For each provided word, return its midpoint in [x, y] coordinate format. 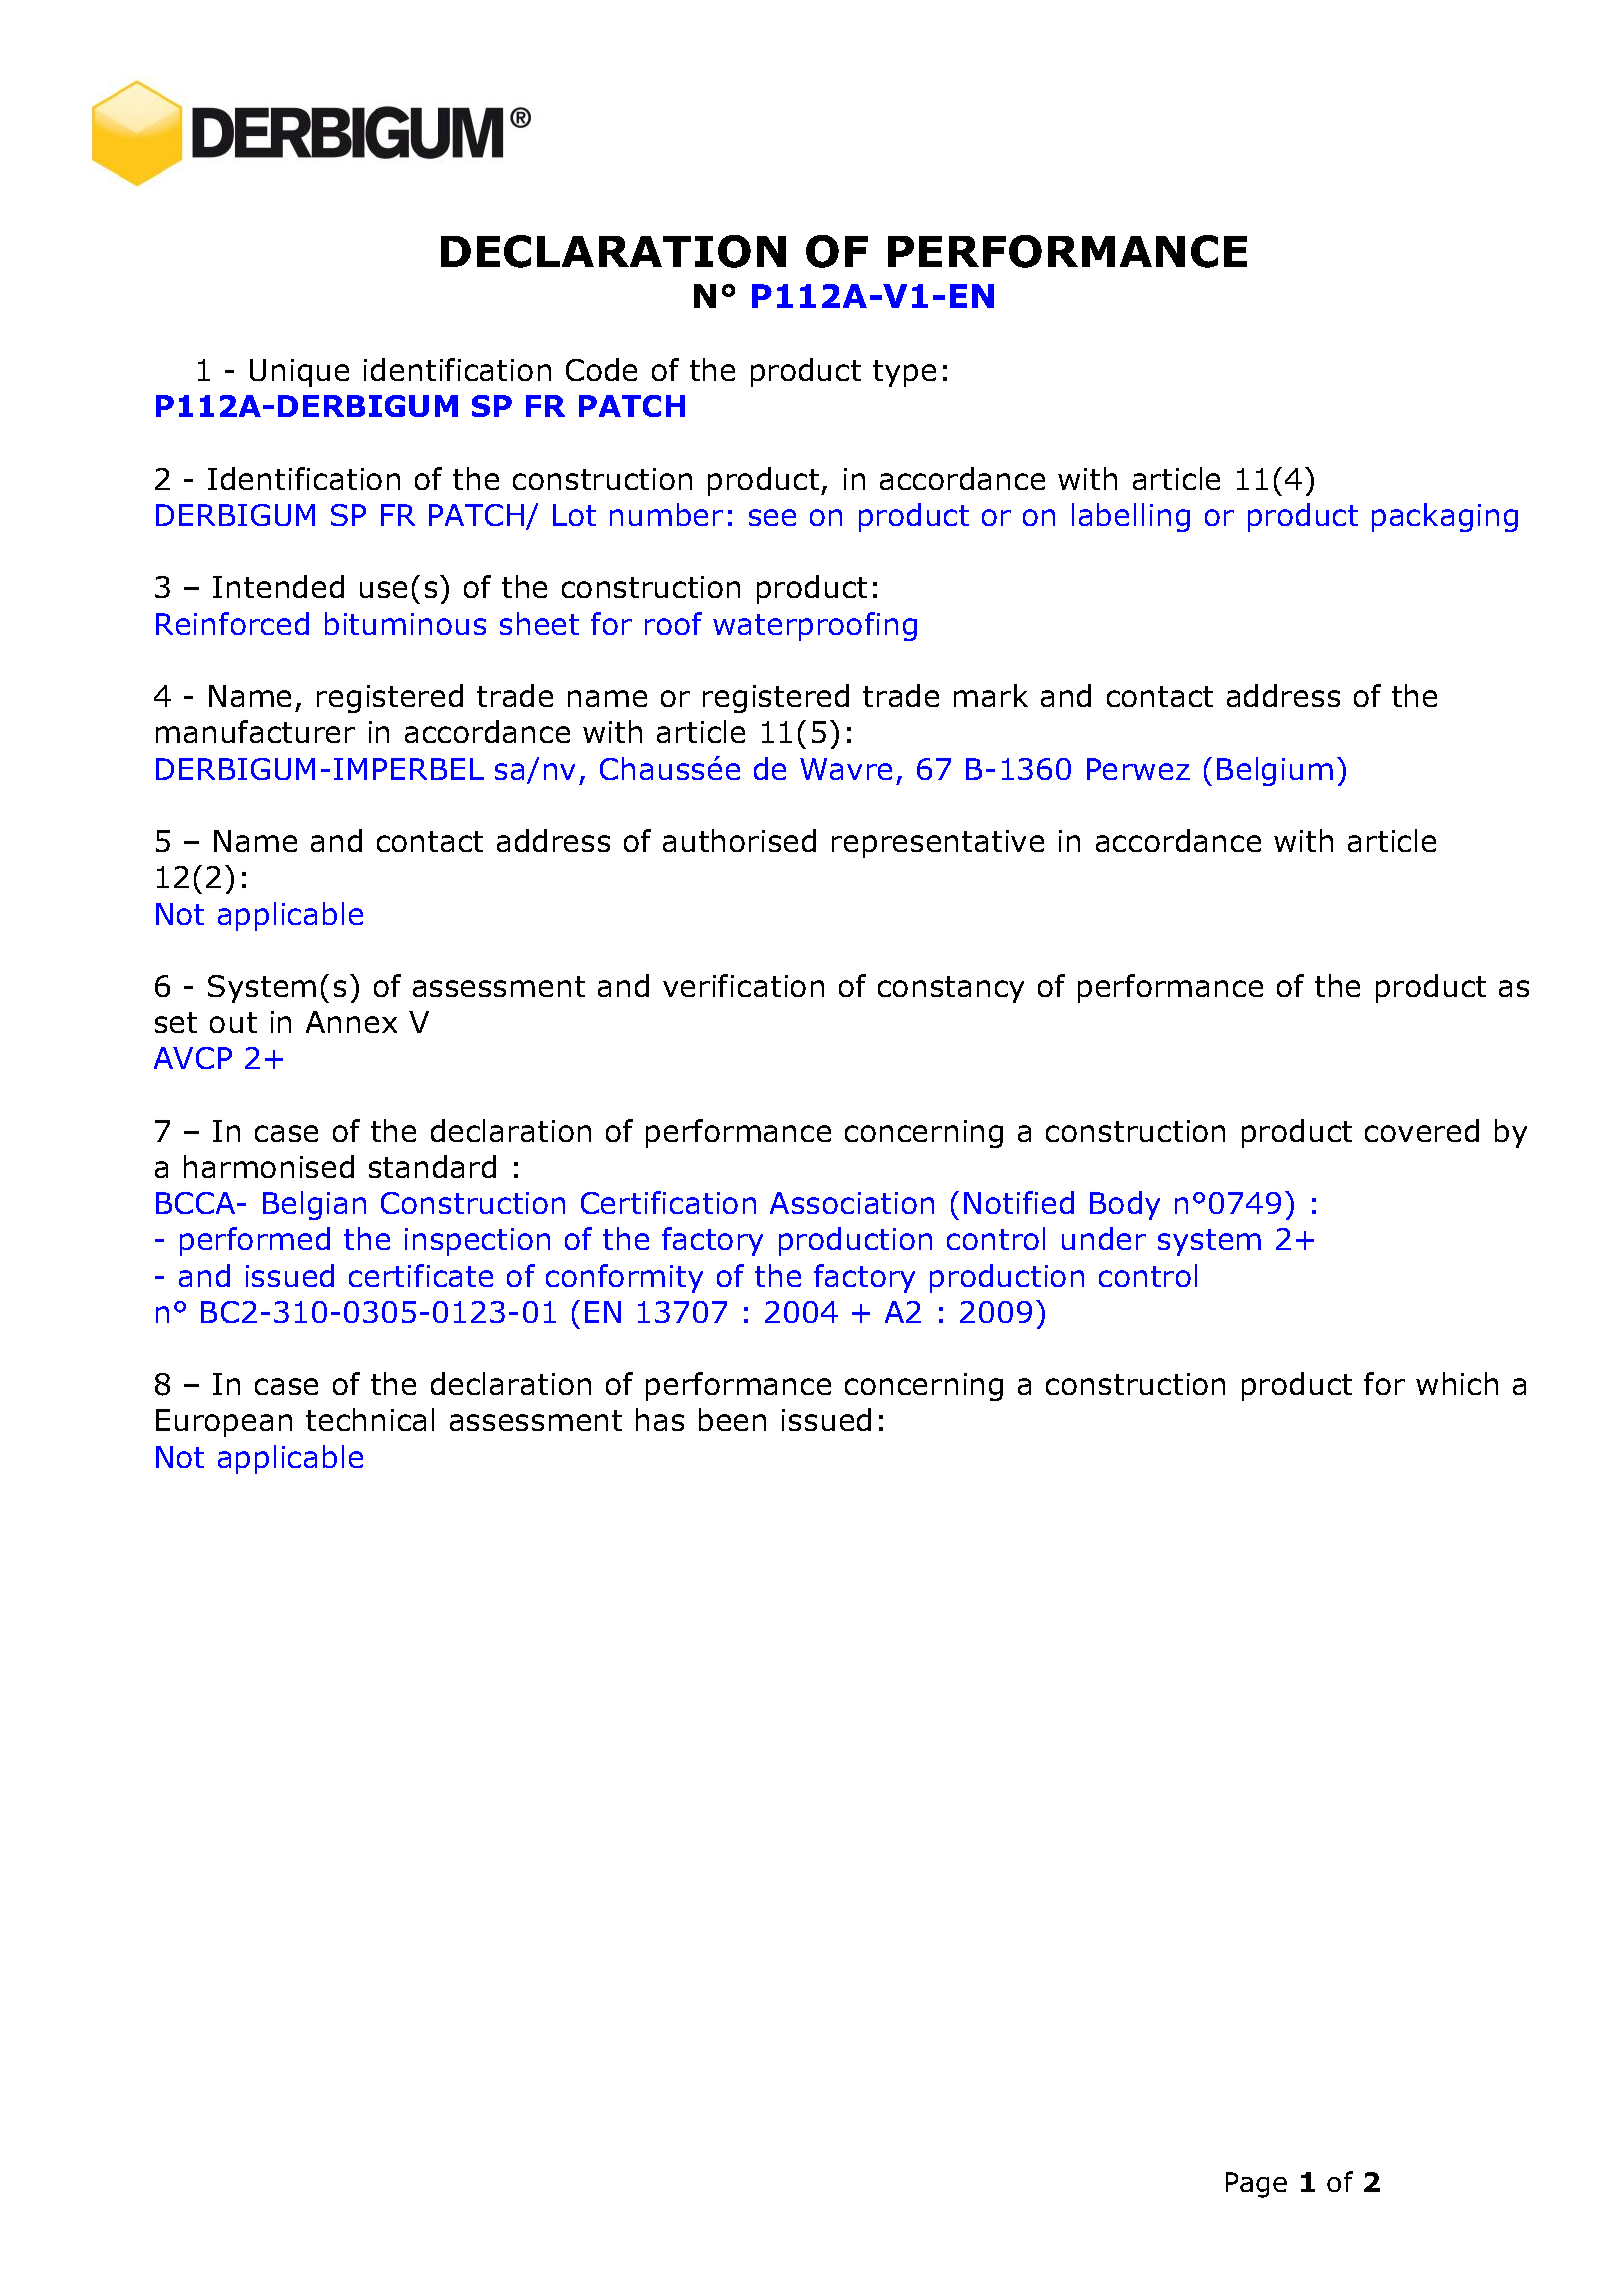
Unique [299, 373]
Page [1256, 2185]
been [732, 1419]
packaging [1445, 517]
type [904, 373]
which [1457, 1383]
